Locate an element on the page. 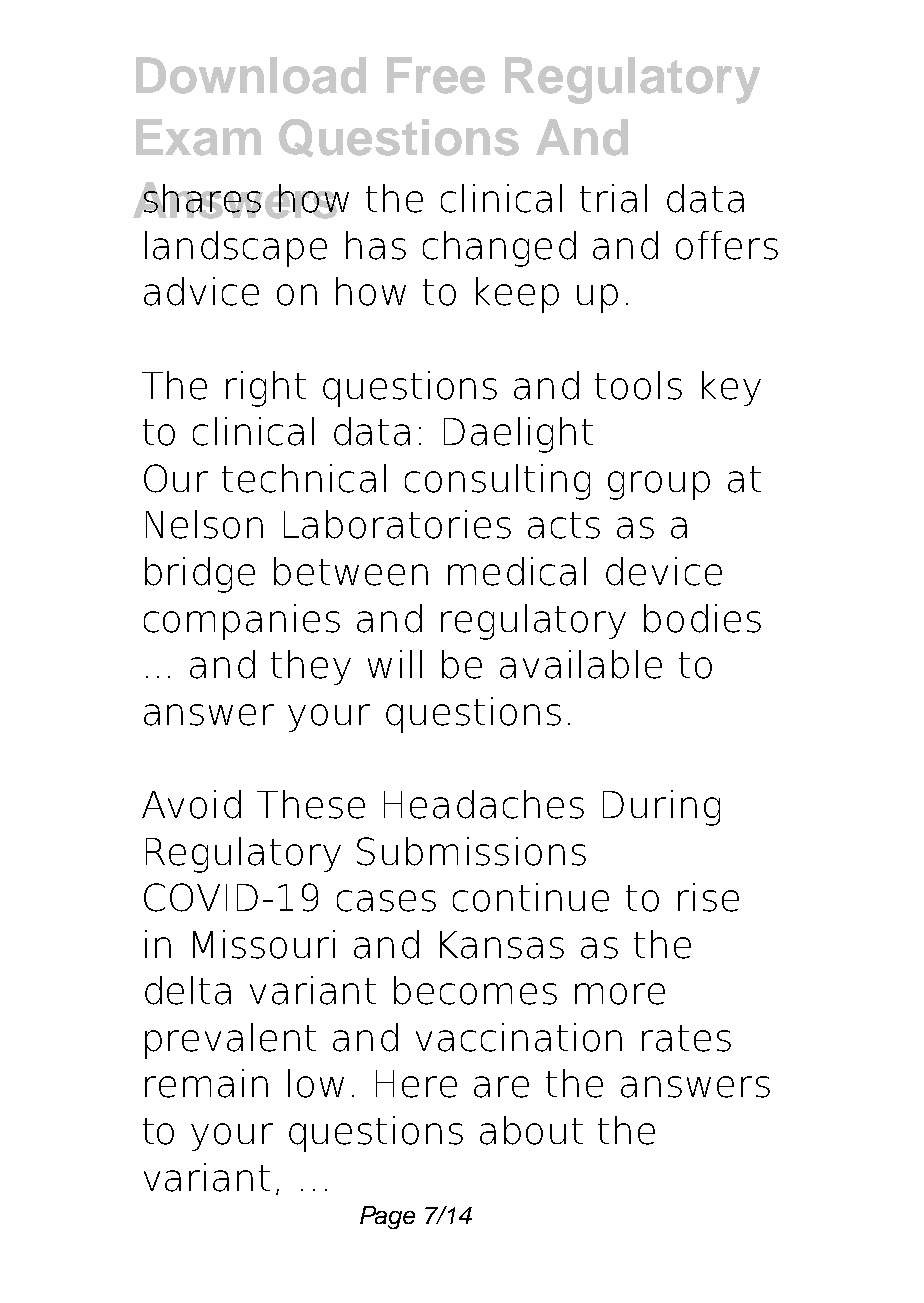 The image size is (924, 1303). right is located at coordinates (266, 389).
